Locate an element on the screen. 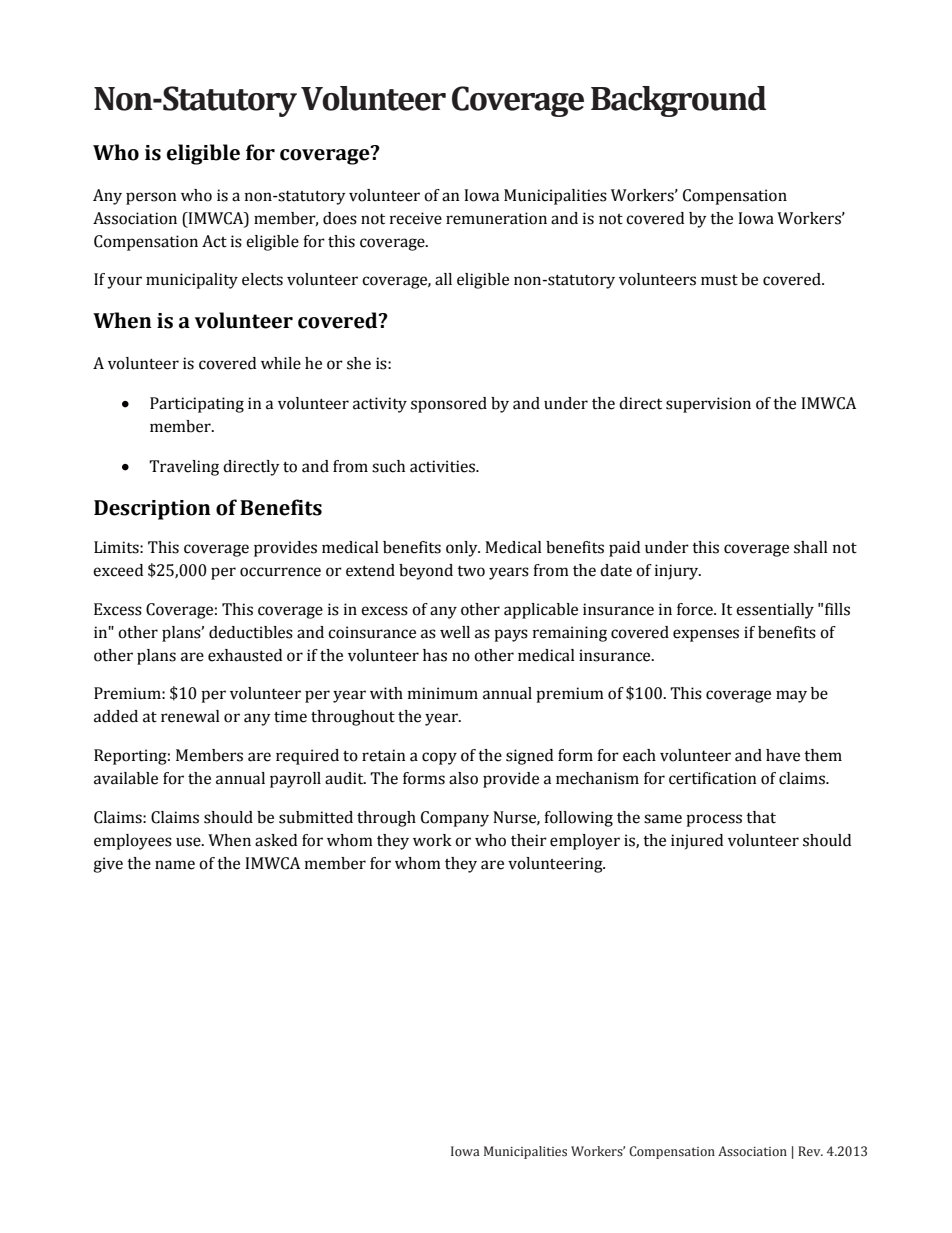  sponsored is located at coordinates (449, 405).
